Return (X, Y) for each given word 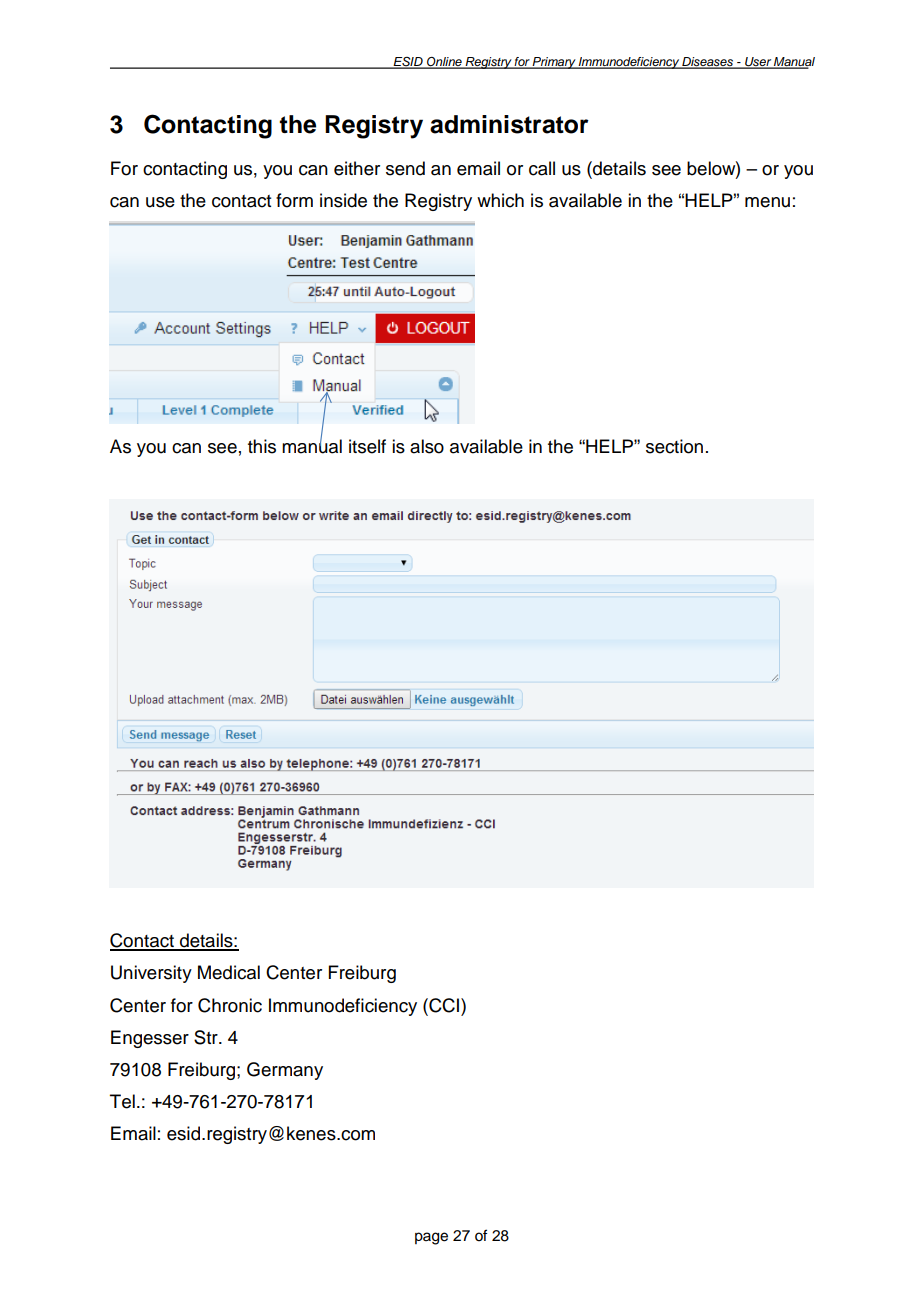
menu (767, 202)
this (262, 446)
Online (444, 63)
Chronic (230, 1005)
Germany (285, 1071)
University (151, 974)
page (431, 1238)
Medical (229, 972)
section (674, 446)
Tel (122, 1101)
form (294, 200)
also (427, 446)
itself (367, 446)
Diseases (707, 63)
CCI (444, 1005)
